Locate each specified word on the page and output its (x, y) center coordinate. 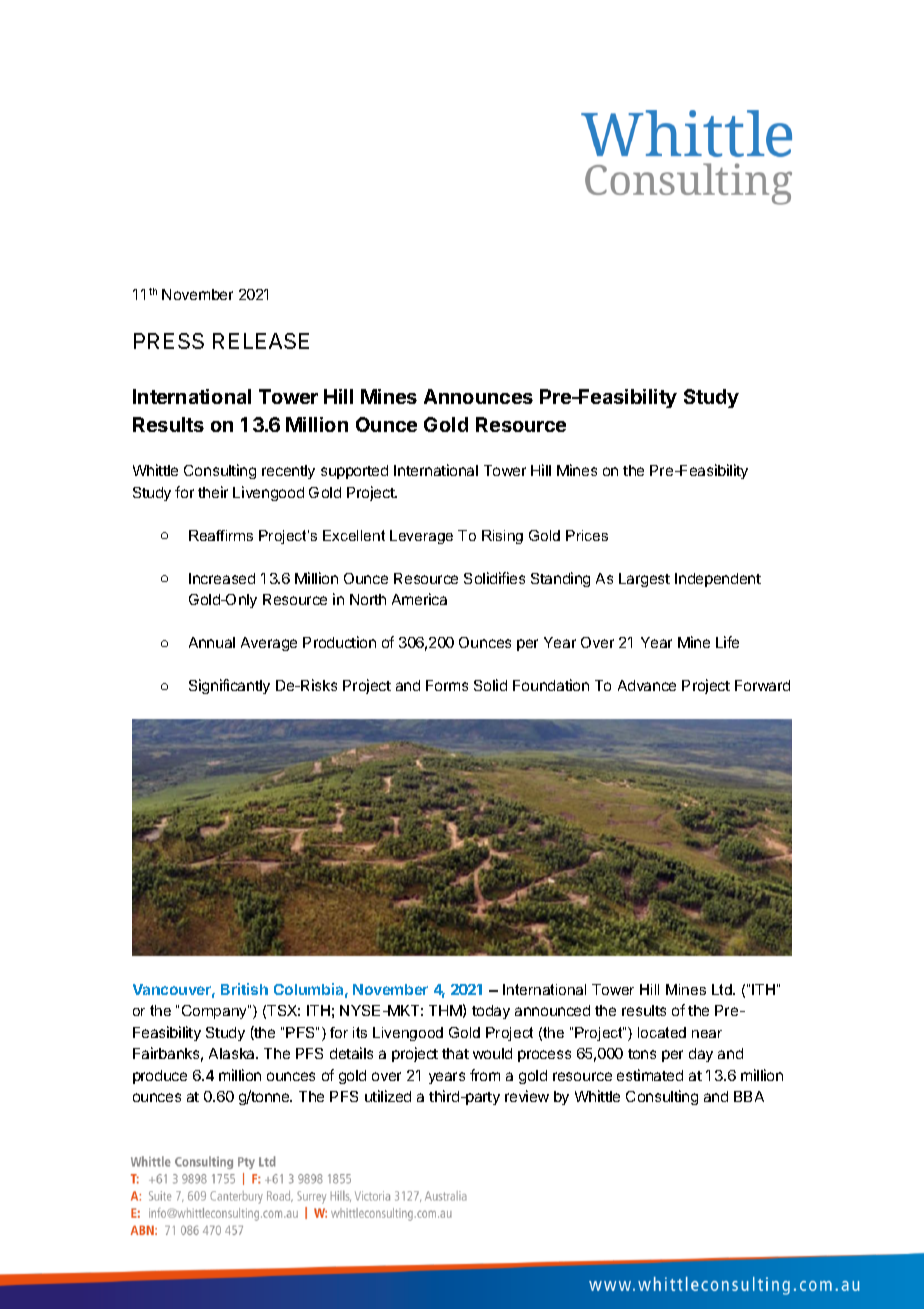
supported (354, 472)
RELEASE (261, 341)
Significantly (229, 686)
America (419, 599)
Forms (447, 685)
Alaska (233, 1053)
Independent (718, 580)
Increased (222, 578)
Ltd (723, 989)
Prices (587, 535)
